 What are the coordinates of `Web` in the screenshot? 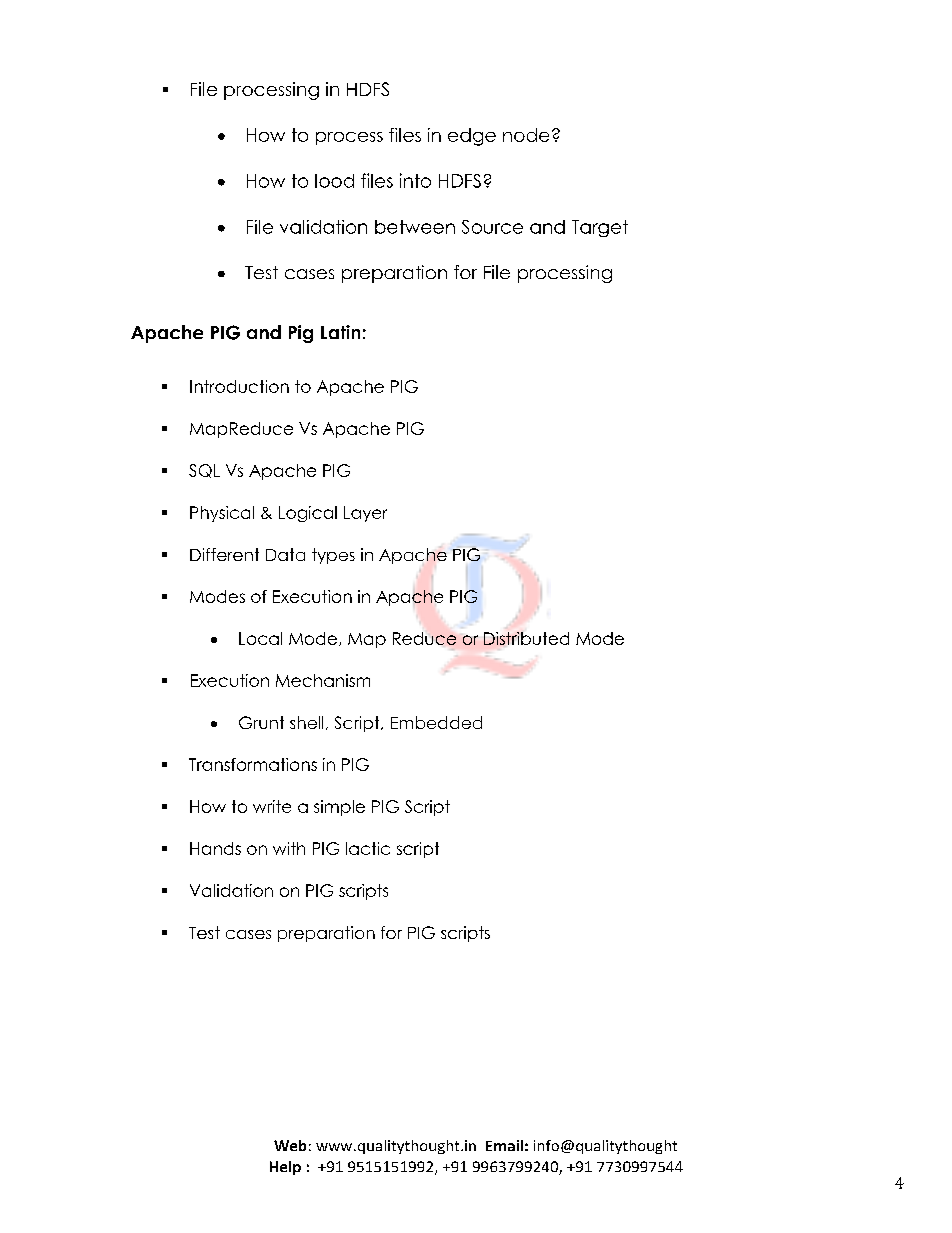 It's located at (290, 1145).
